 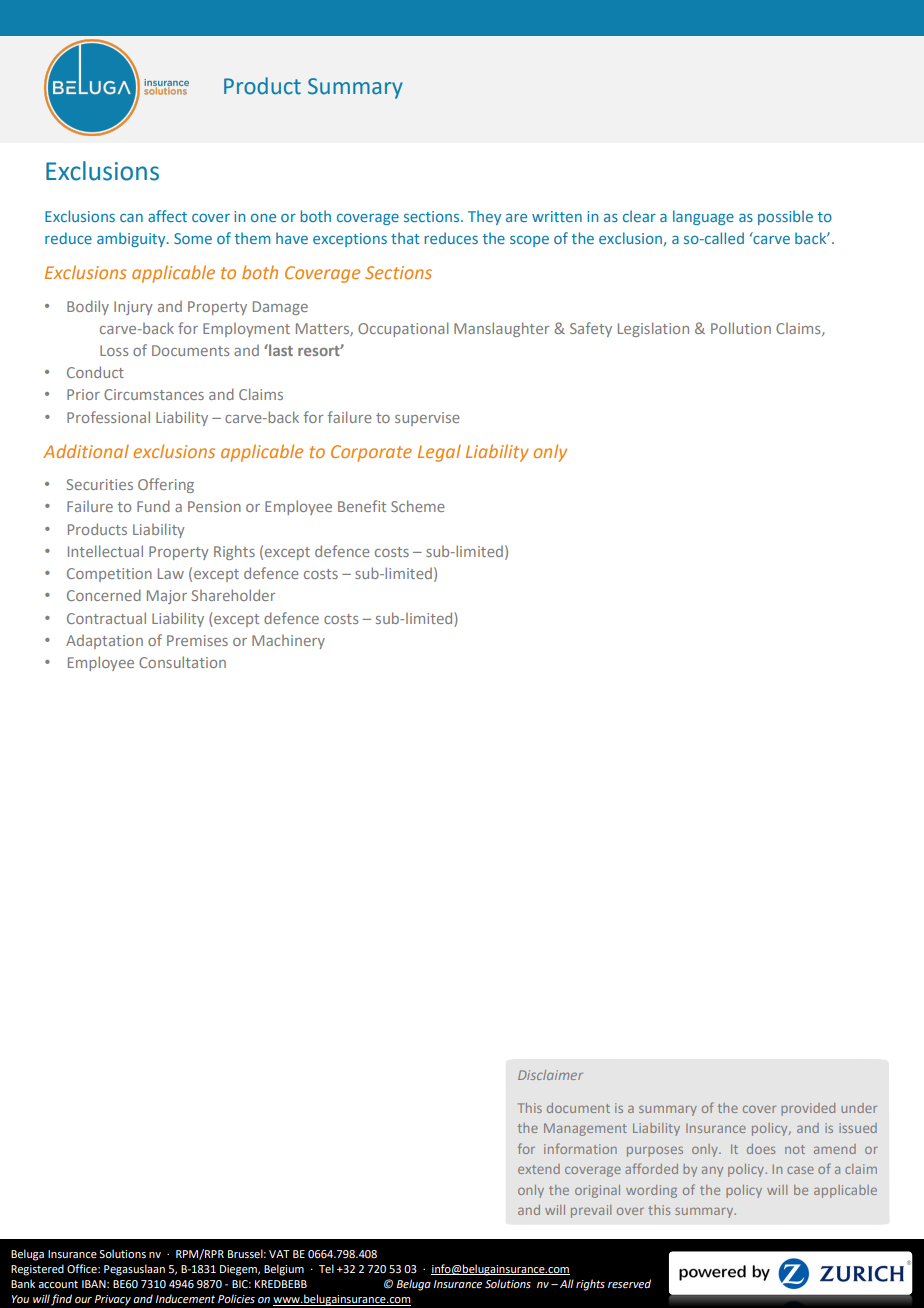 I want to click on that, so click(x=405, y=238).
